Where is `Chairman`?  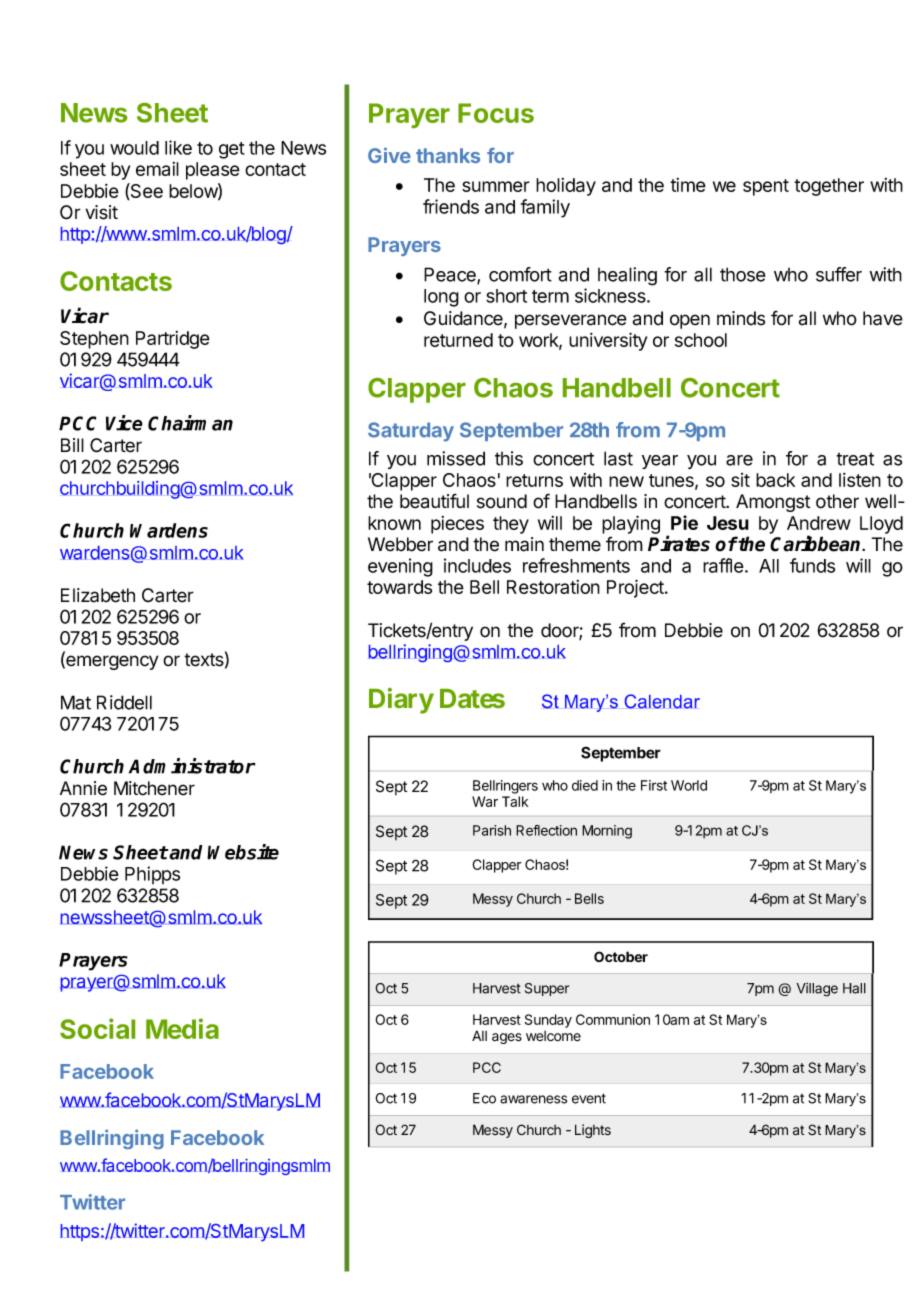
Chairman is located at coordinates (190, 423).
